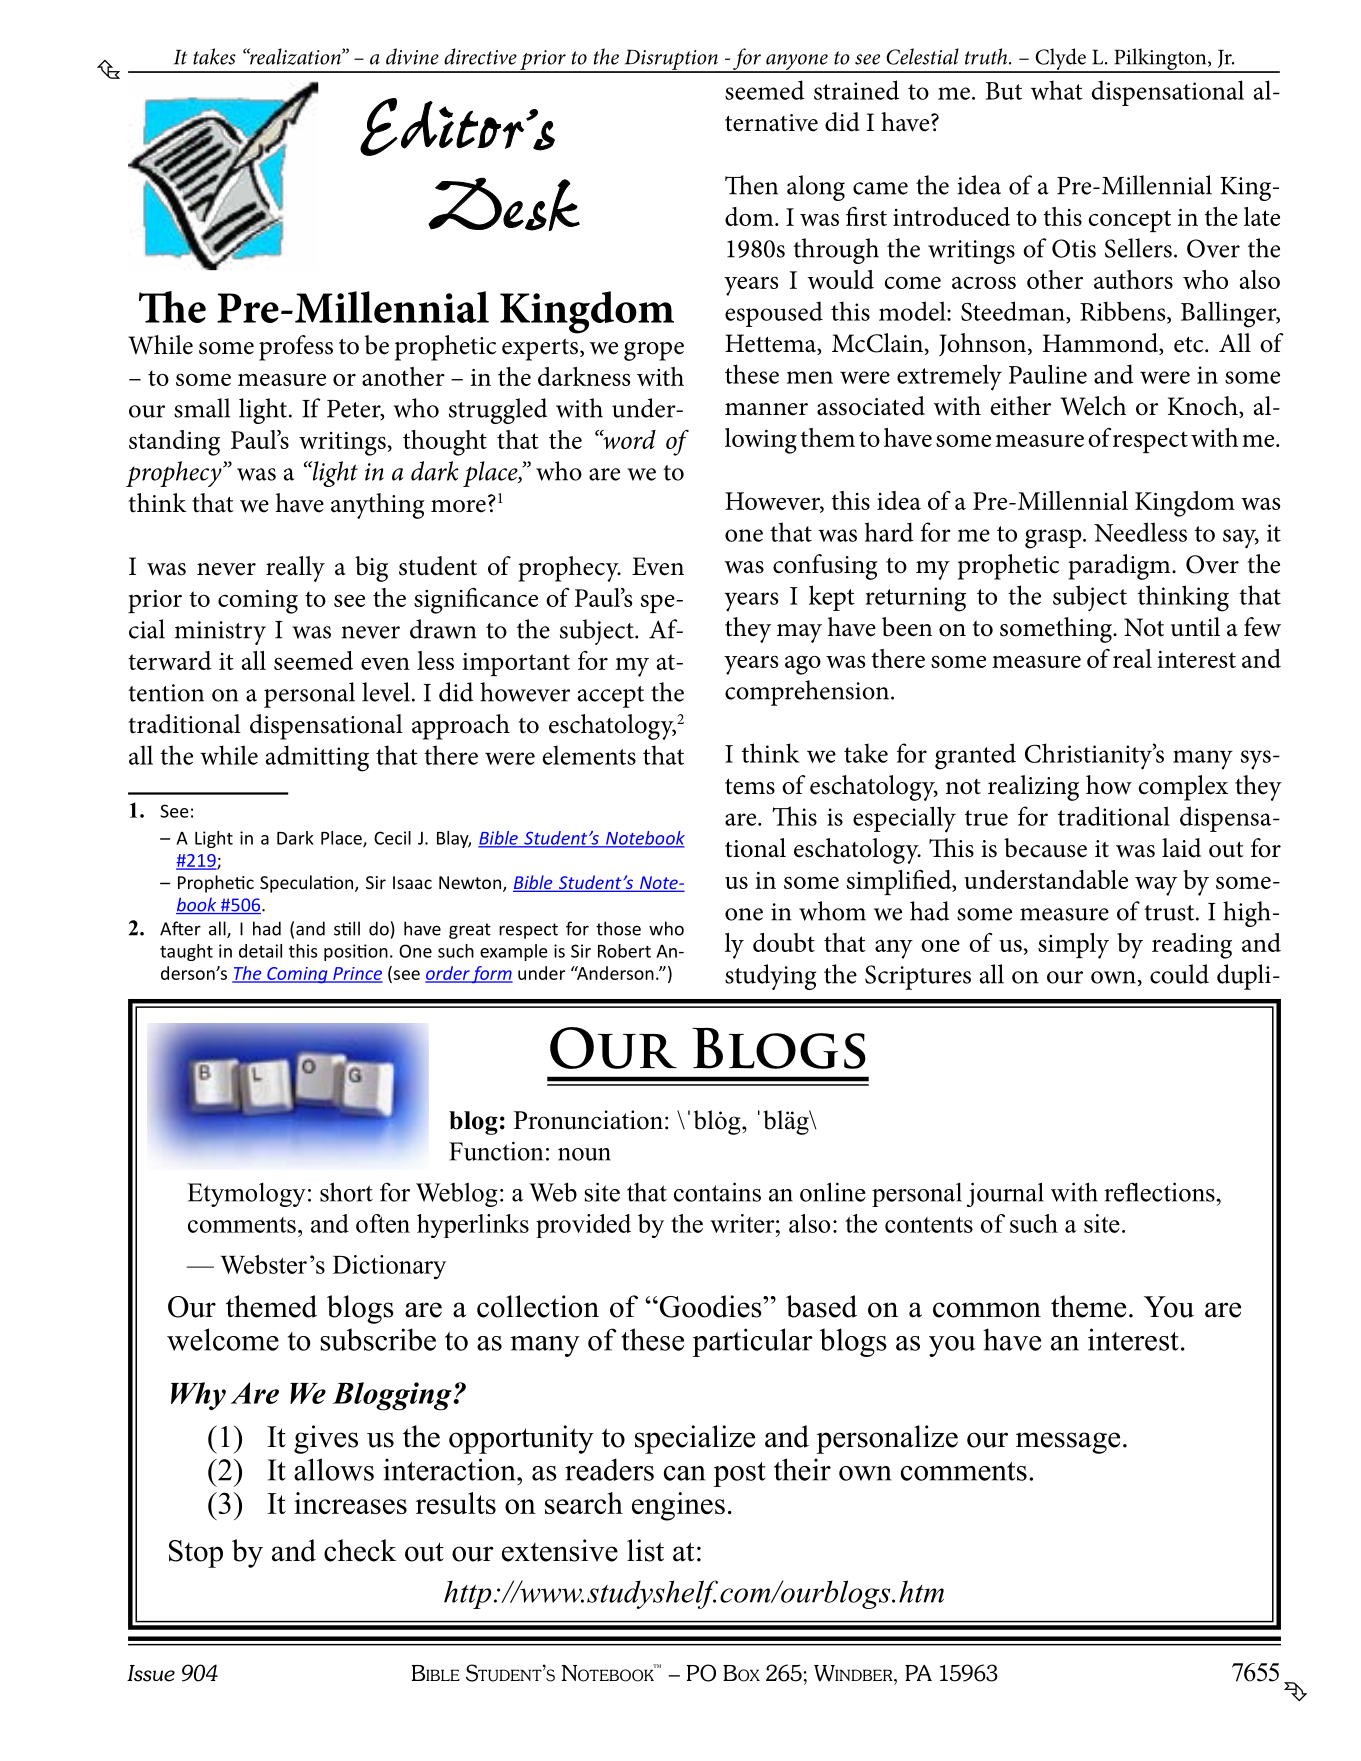 The image size is (1361, 1761). Describe the element at coordinates (308, 884) in the screenshot. I see `Speculation` at that location.
